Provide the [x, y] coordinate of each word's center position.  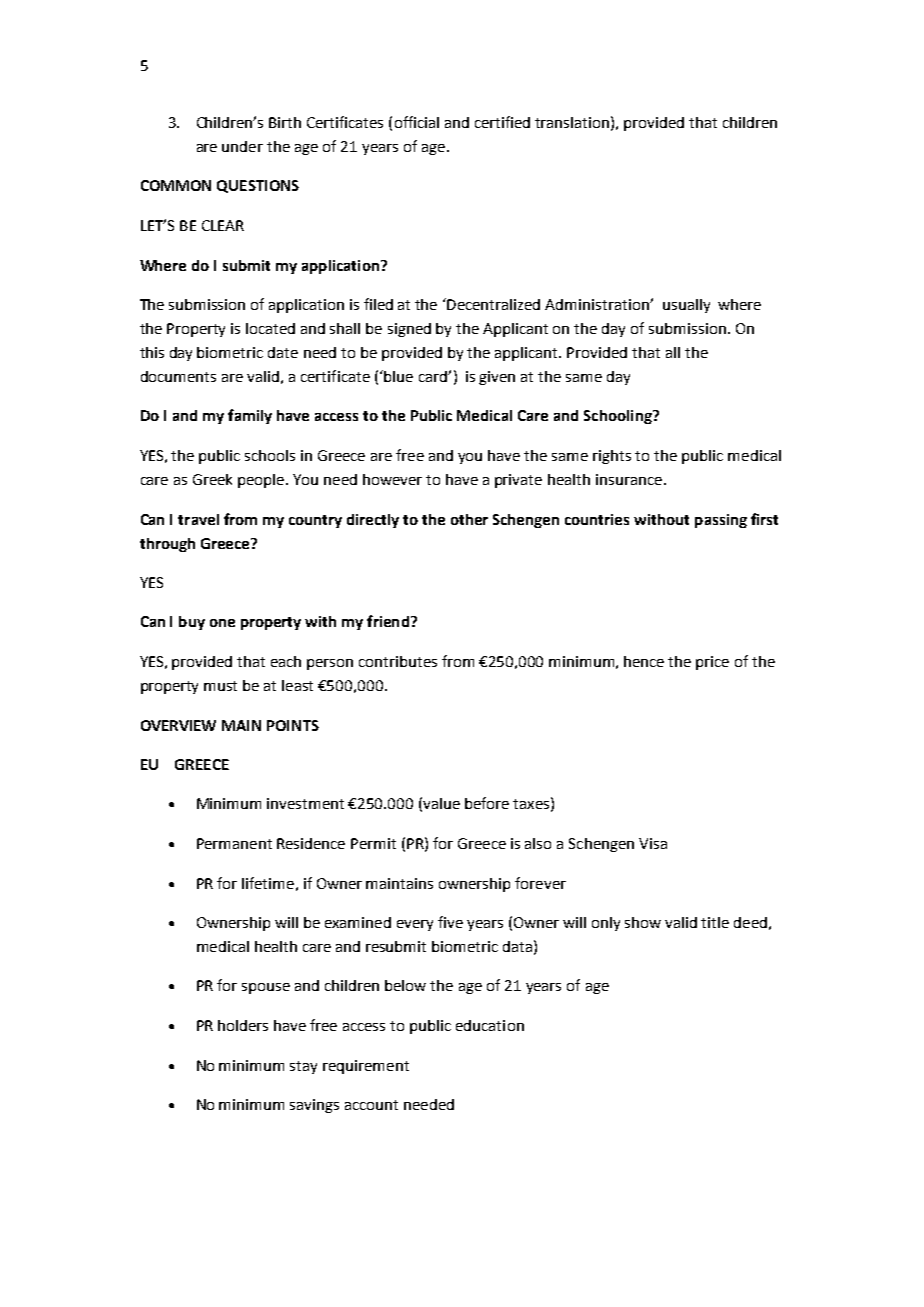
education [490, 1025]
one [222, 623]
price [712, 663]
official [417, 122]
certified [502, 122]
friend [388, 621]
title [715, 922]
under [242, 146]
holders [243, 1025]
